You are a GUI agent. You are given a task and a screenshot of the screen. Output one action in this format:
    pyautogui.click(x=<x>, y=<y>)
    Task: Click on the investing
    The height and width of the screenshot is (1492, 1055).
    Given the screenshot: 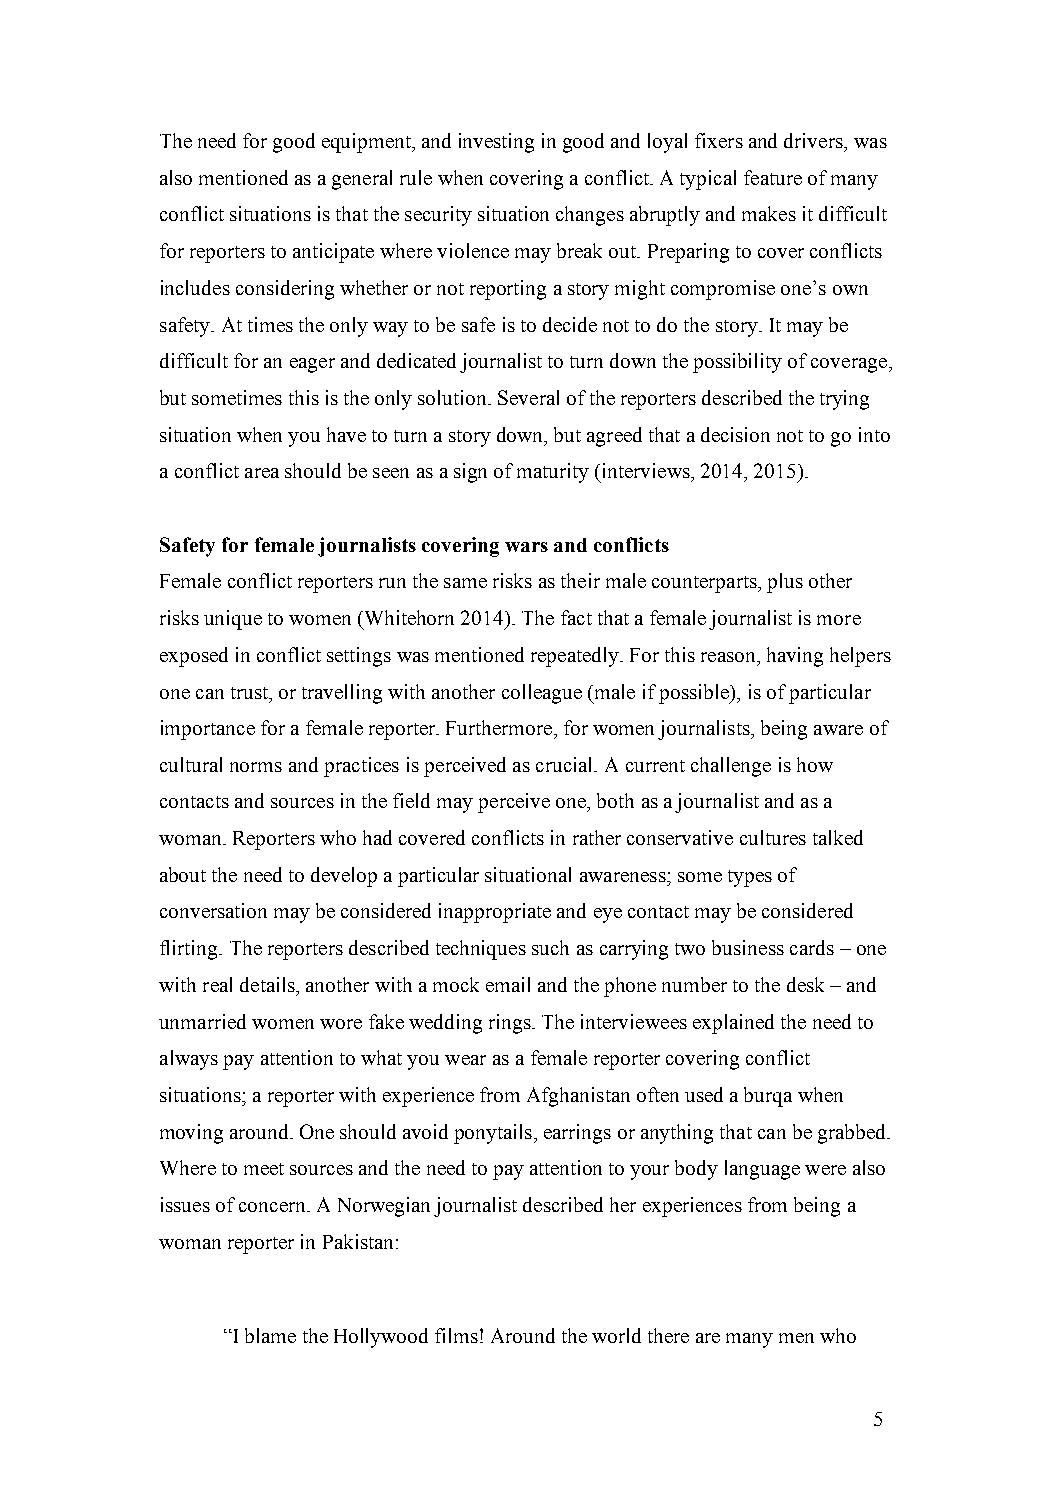 What is the action you would take?
    pyautogui.click(x=496, y=143)
